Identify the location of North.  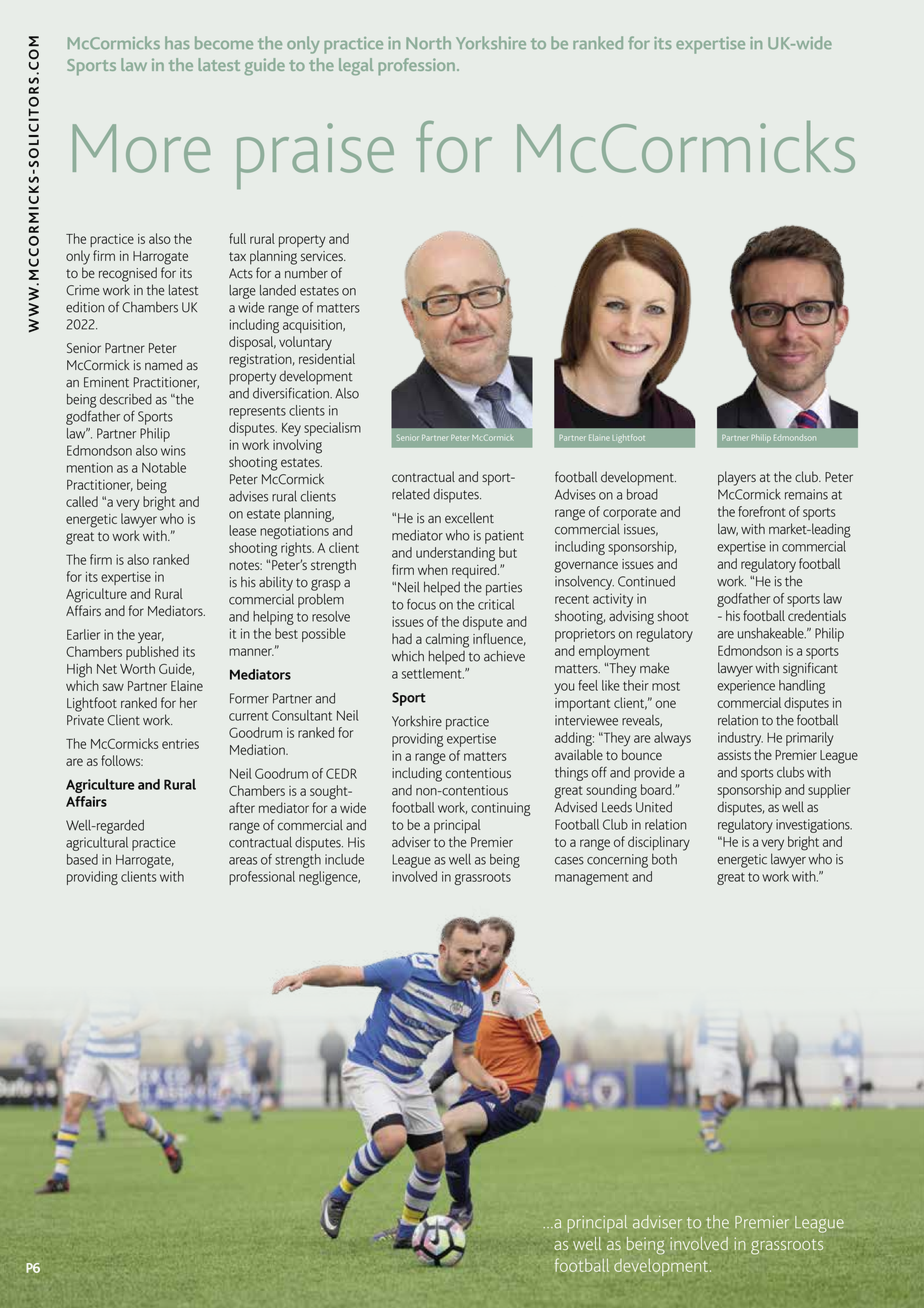
(428, 42).
